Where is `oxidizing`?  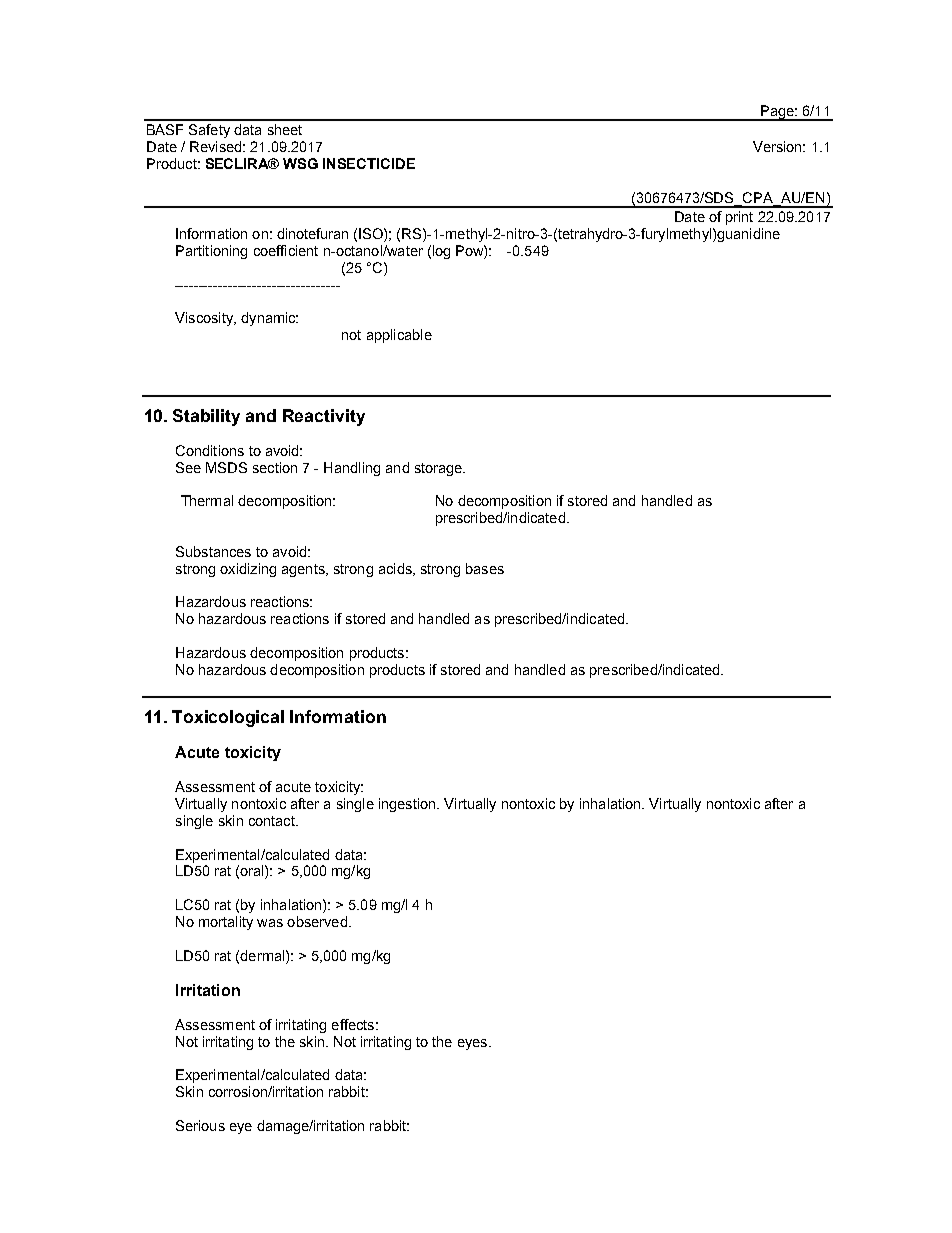 oxidizing is located at coordinates (248, 570).
